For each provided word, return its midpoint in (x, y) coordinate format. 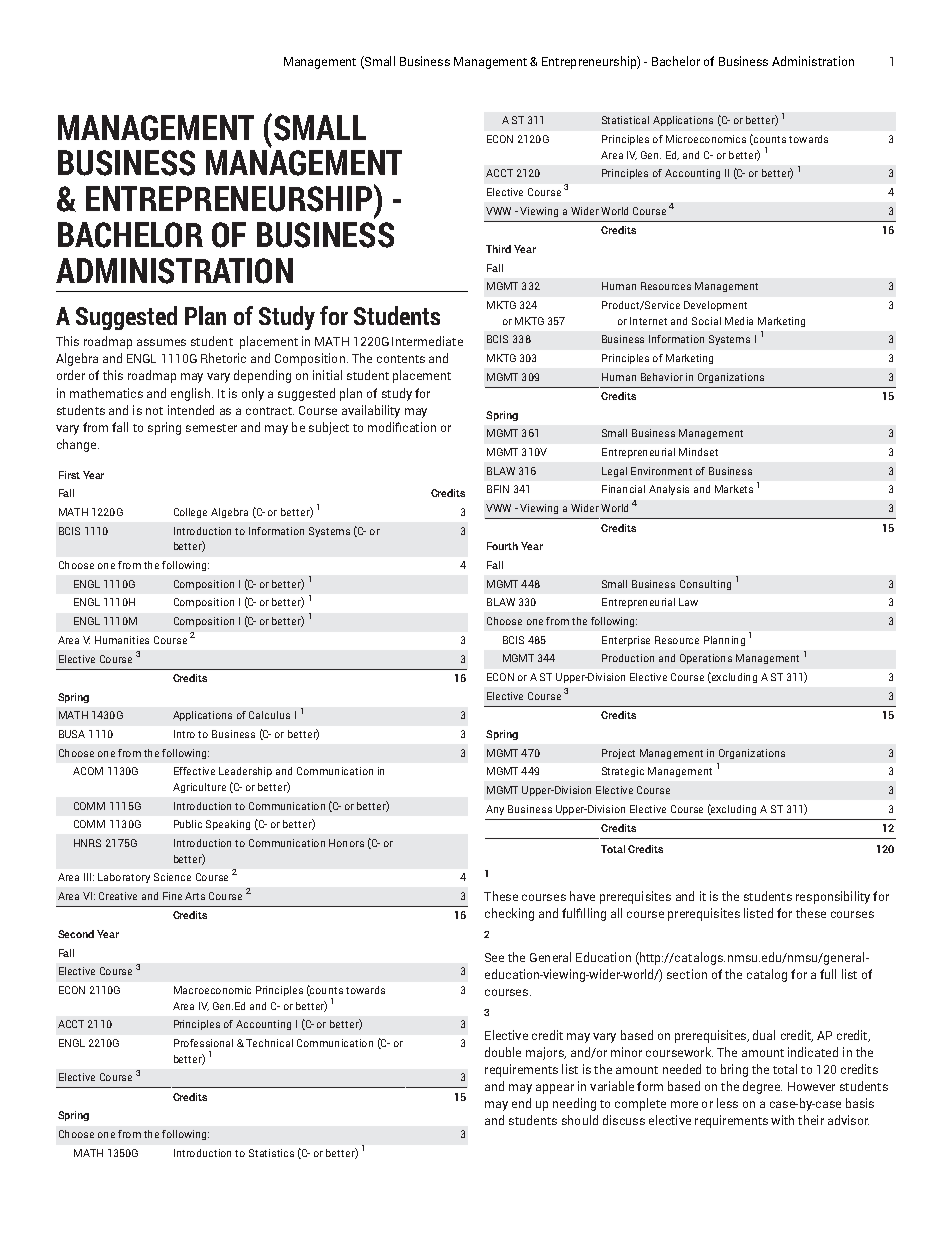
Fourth (502, 546)
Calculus (269, 715)
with (782, 1120)
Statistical (625, 120)
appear (555, 1089)
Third (498, 249)
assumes (161, 342)
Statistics (271, 1153)
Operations (706, 659)
